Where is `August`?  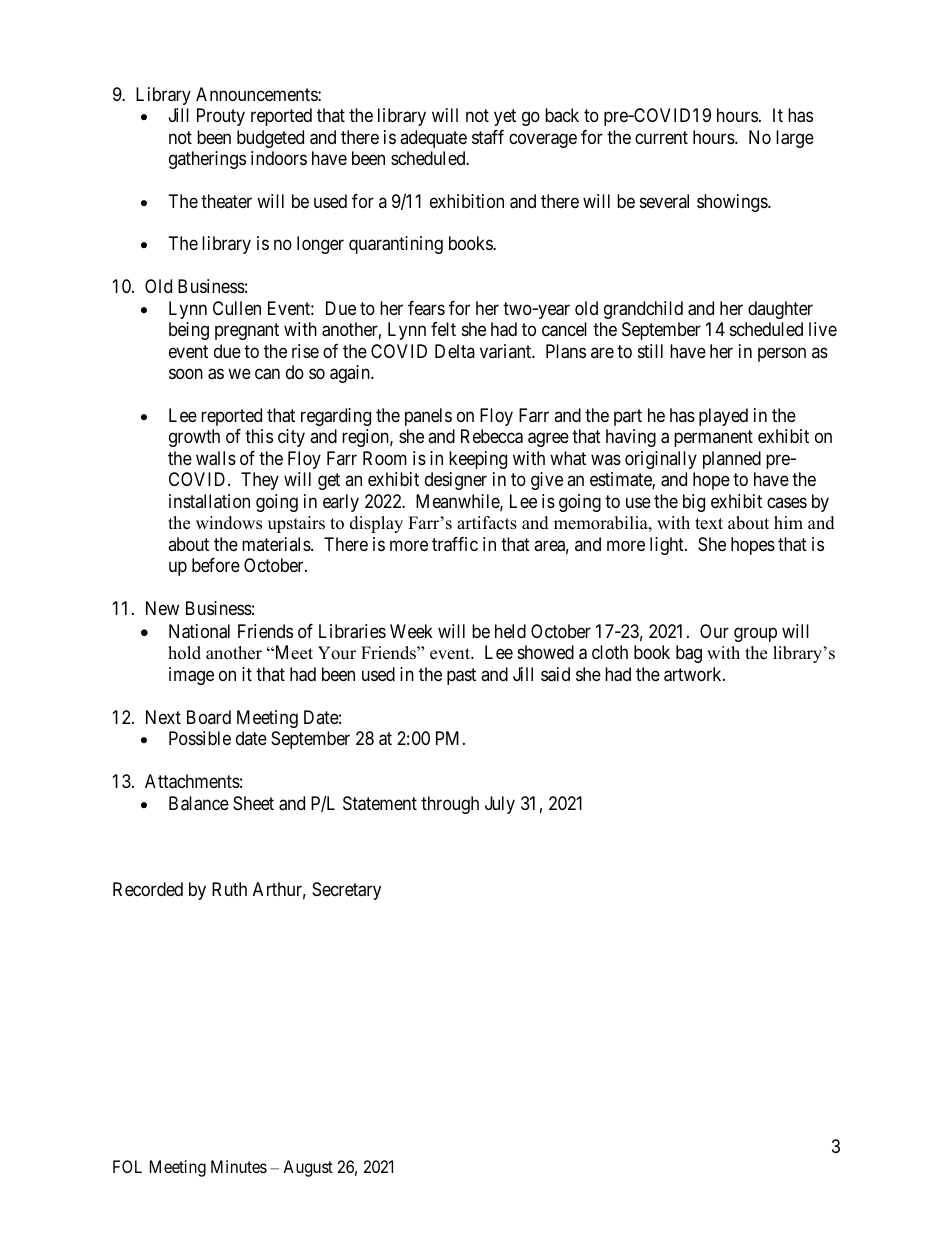
August is located at coordinates (308, 1168).
